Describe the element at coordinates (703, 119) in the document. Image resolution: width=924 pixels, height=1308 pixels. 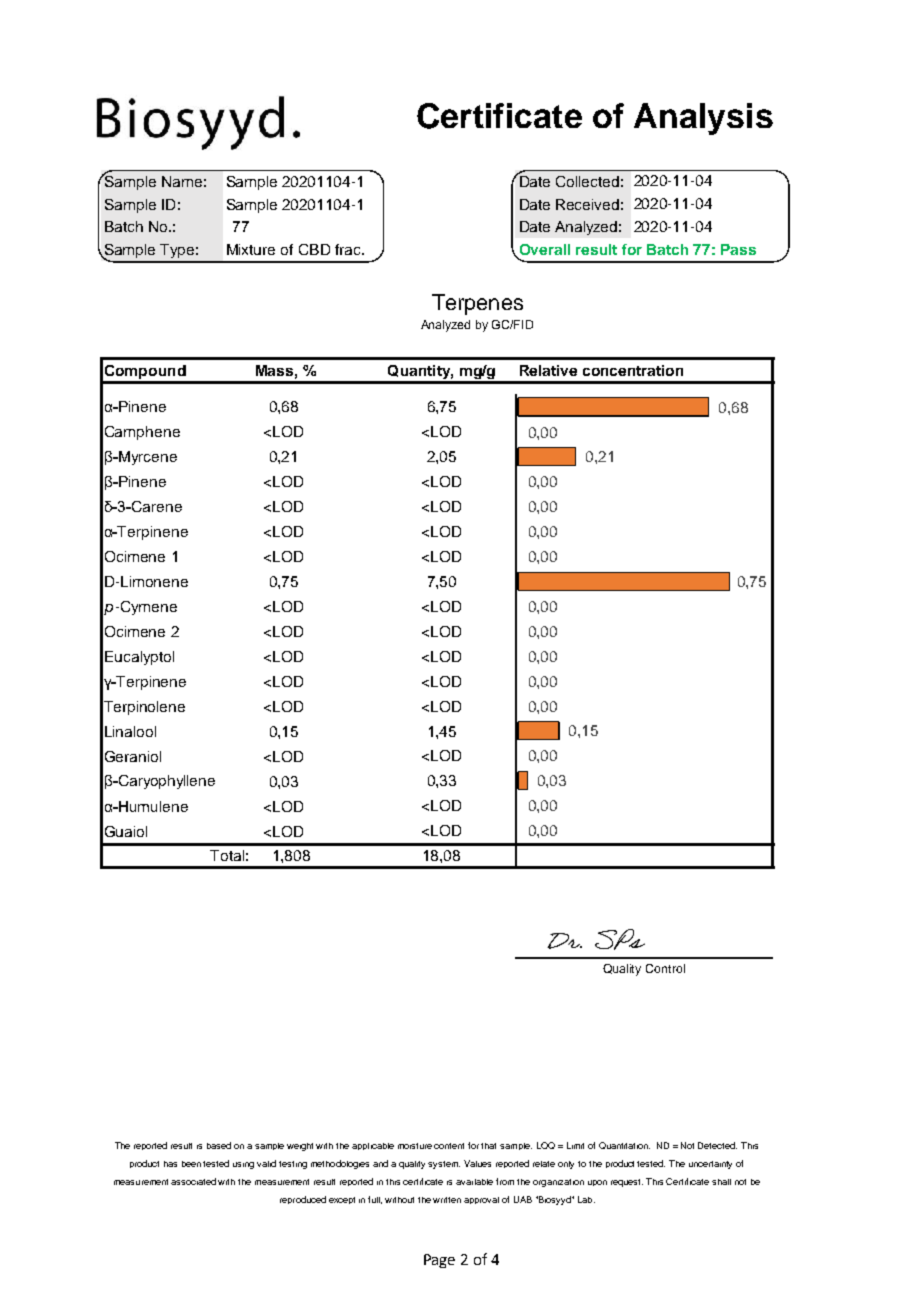
I see `Analysis` at that location.
